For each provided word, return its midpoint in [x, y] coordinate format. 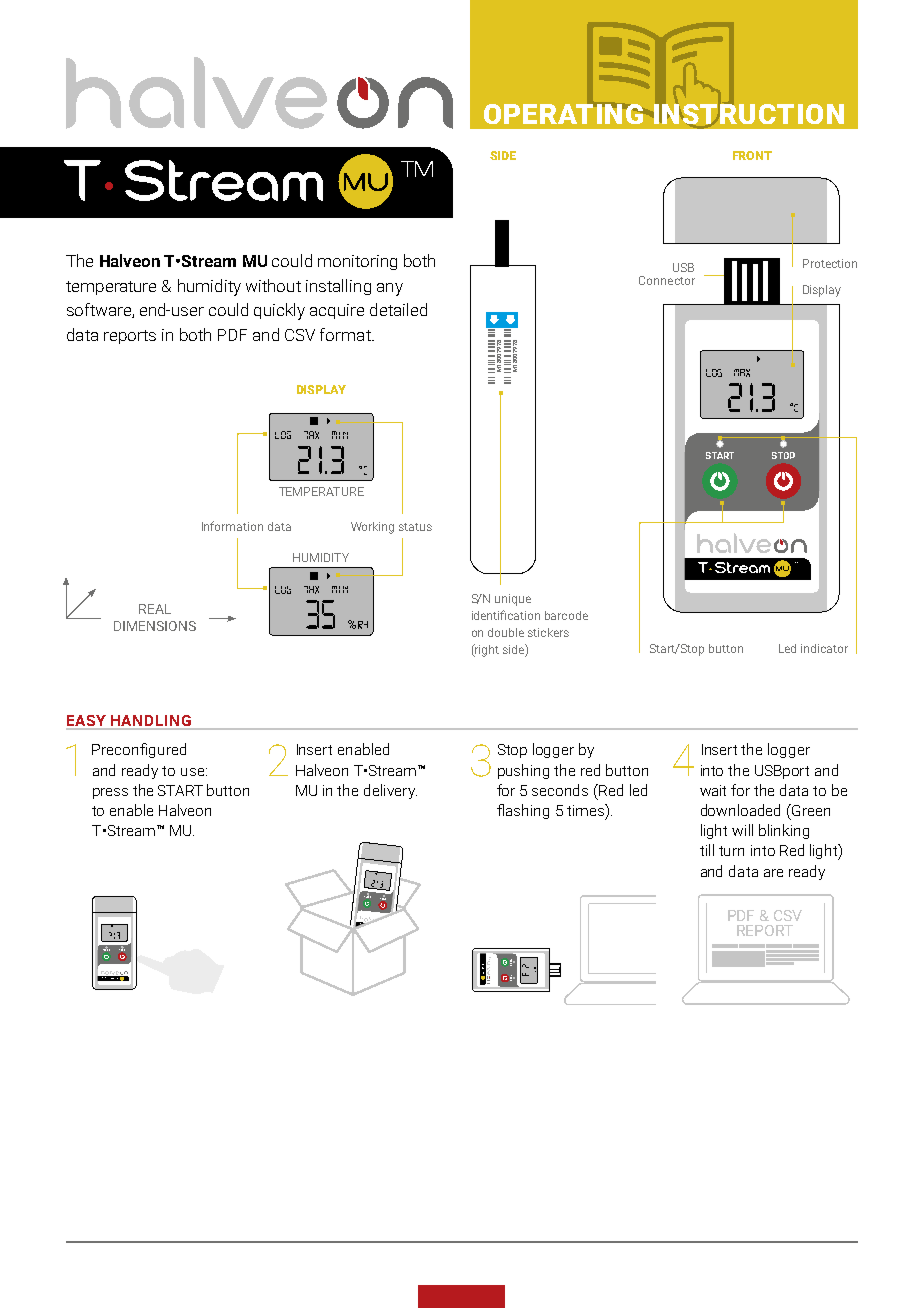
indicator [824, 648]
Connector [667, 280]
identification [506, 615]
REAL [155, 609]
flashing [523, 811]
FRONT [752, 155]
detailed [398, 309]
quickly [279, 311]
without [273, 285]
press [110, 793]
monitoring [357, 262]
